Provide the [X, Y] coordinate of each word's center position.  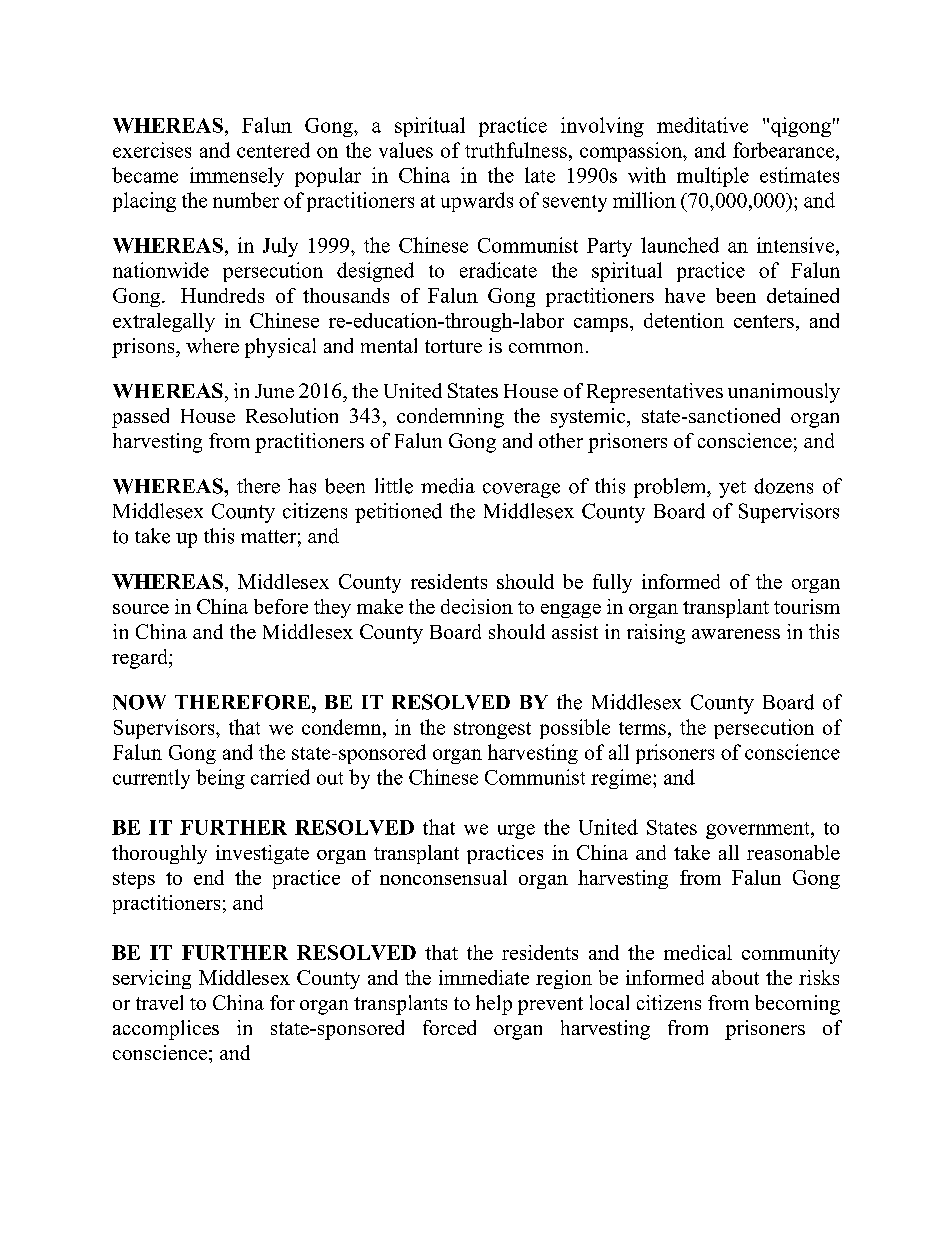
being [220, 779]
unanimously [784, 393]
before [281, 606]
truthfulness [516, 150]
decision [477, 606]
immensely [237, 177]
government [759, 830]
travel [159, 1002]
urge [516, 831]
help [494, 1005]
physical [280, 348]
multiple [713, 177]
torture [453, 346]
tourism [807, 606]
